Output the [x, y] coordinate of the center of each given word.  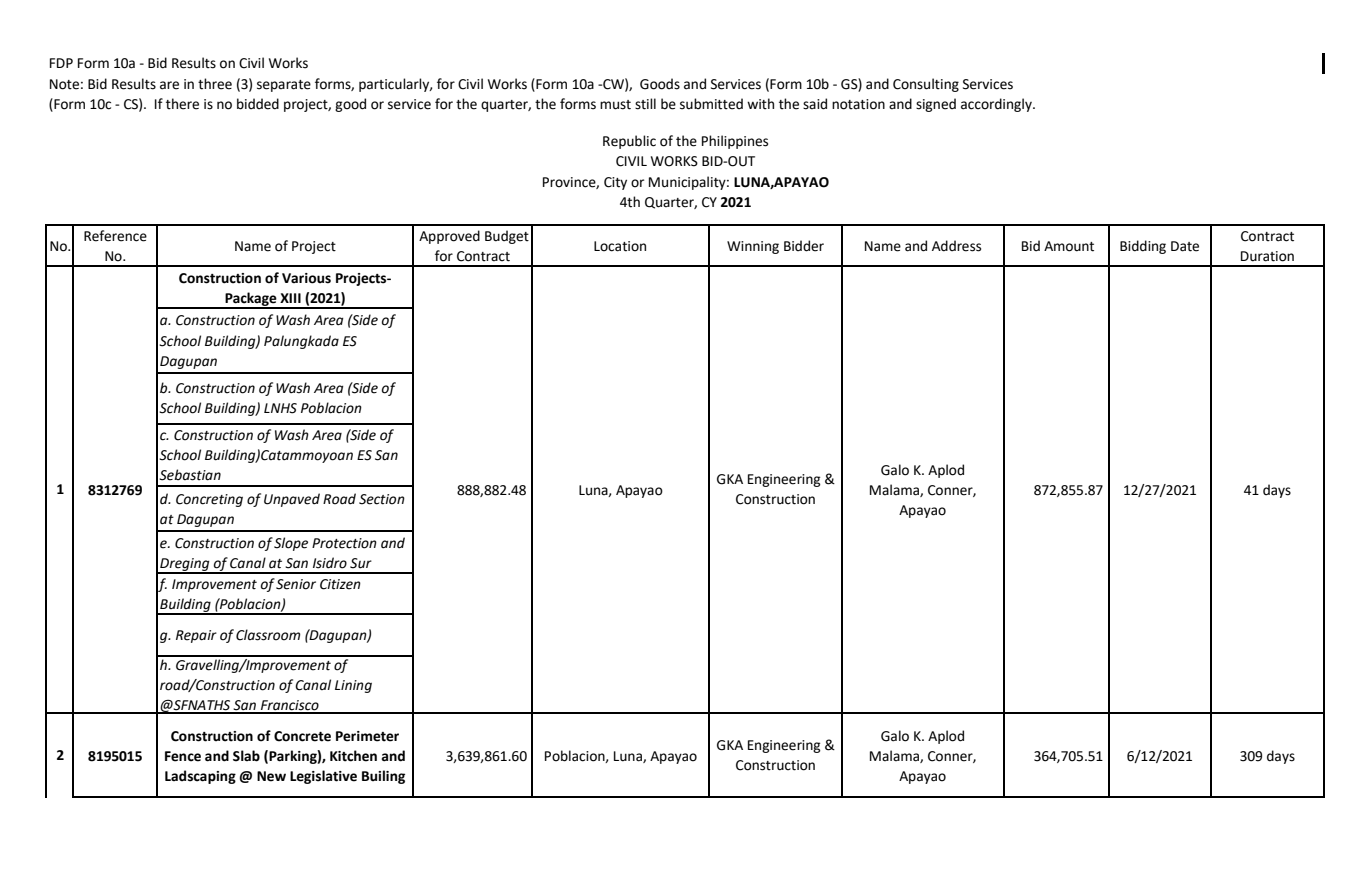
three [215, 84]
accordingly [997, 105]
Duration [1267, 256]
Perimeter [367, 736]
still [645, 104]
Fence [183, 756]
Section [382, 499]
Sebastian [190, 475]
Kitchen [353, 756]
